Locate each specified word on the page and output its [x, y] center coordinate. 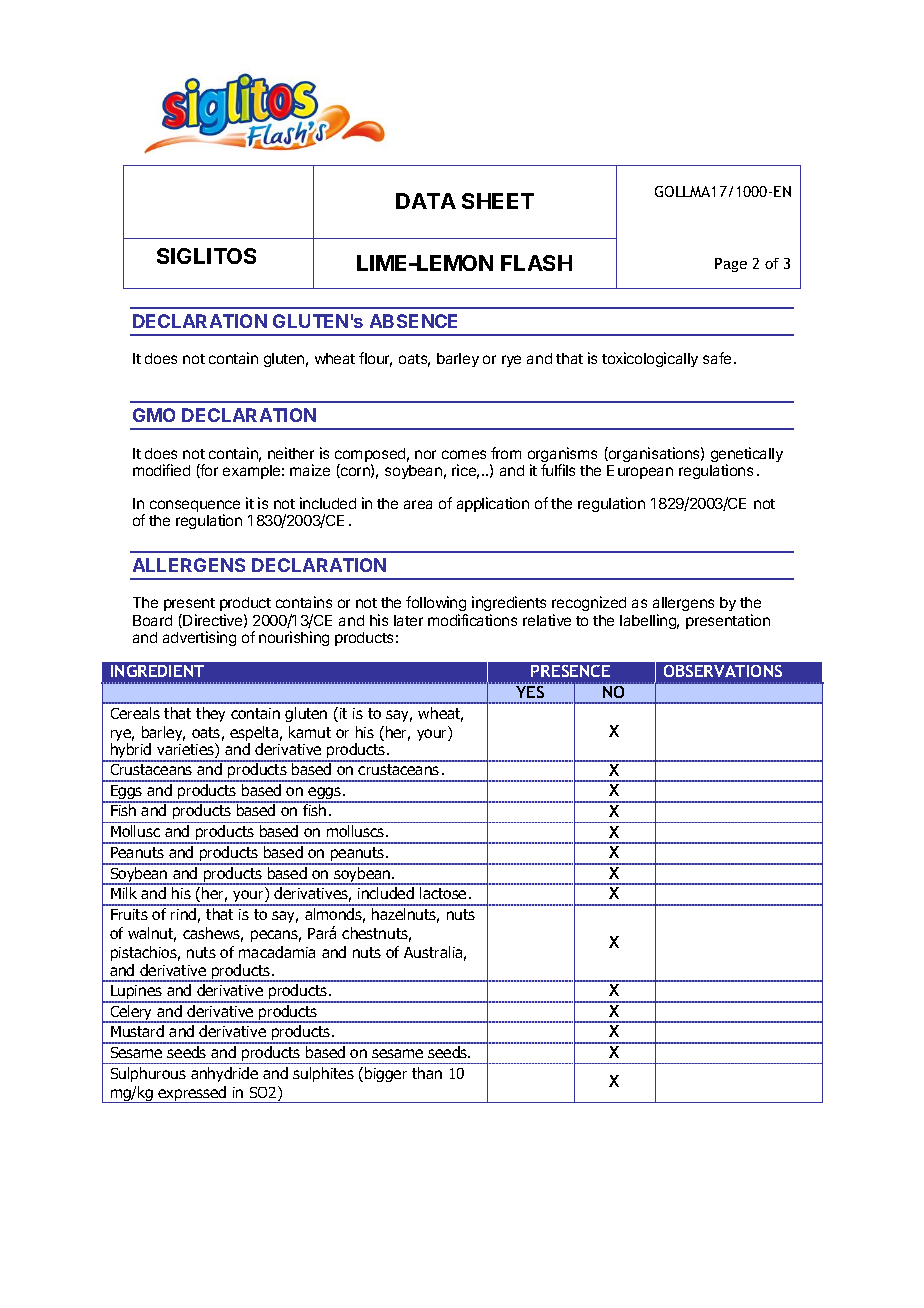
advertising [199, 638]
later [408, 620]
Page [731, 265]
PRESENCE [570, 671]
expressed [193, 1094]
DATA [426, 201]
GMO [154, 415]
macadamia [277, 952]
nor [425, 454]
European [640, 472]
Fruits [129, 914]
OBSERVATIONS [723, 671]
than [427, 1073]
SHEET [498, 201]
